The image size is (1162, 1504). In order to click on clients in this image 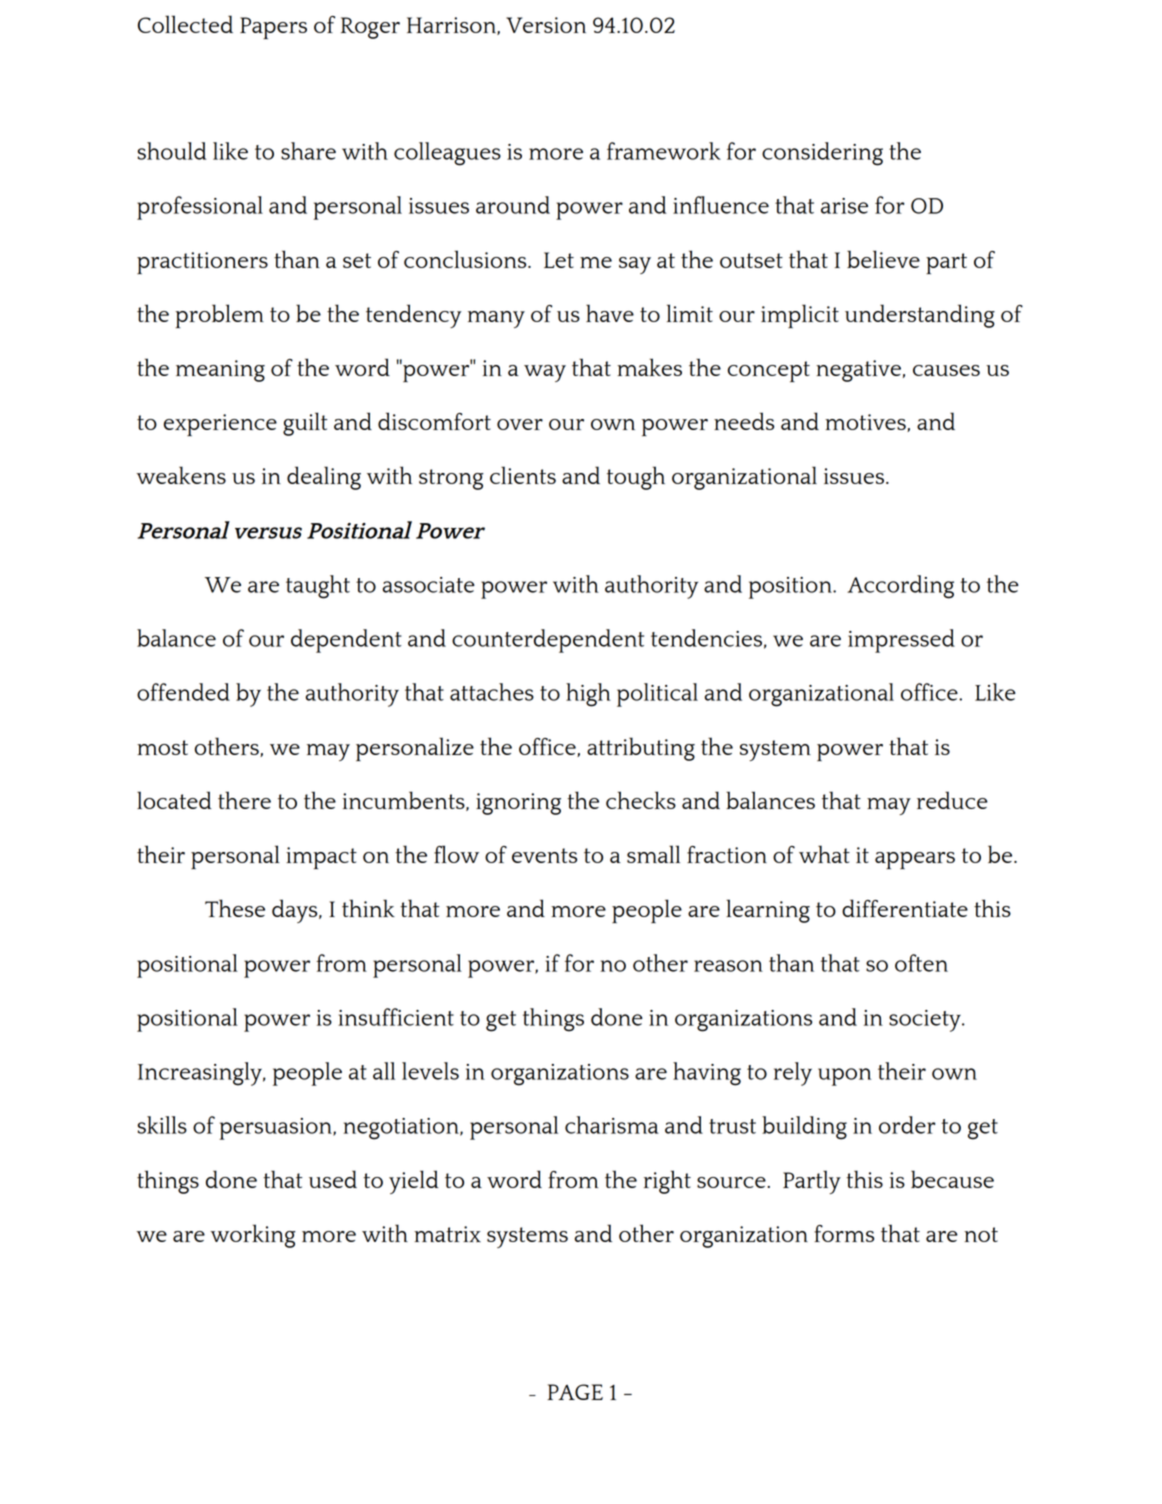, I will do `click(523, 475)`.
